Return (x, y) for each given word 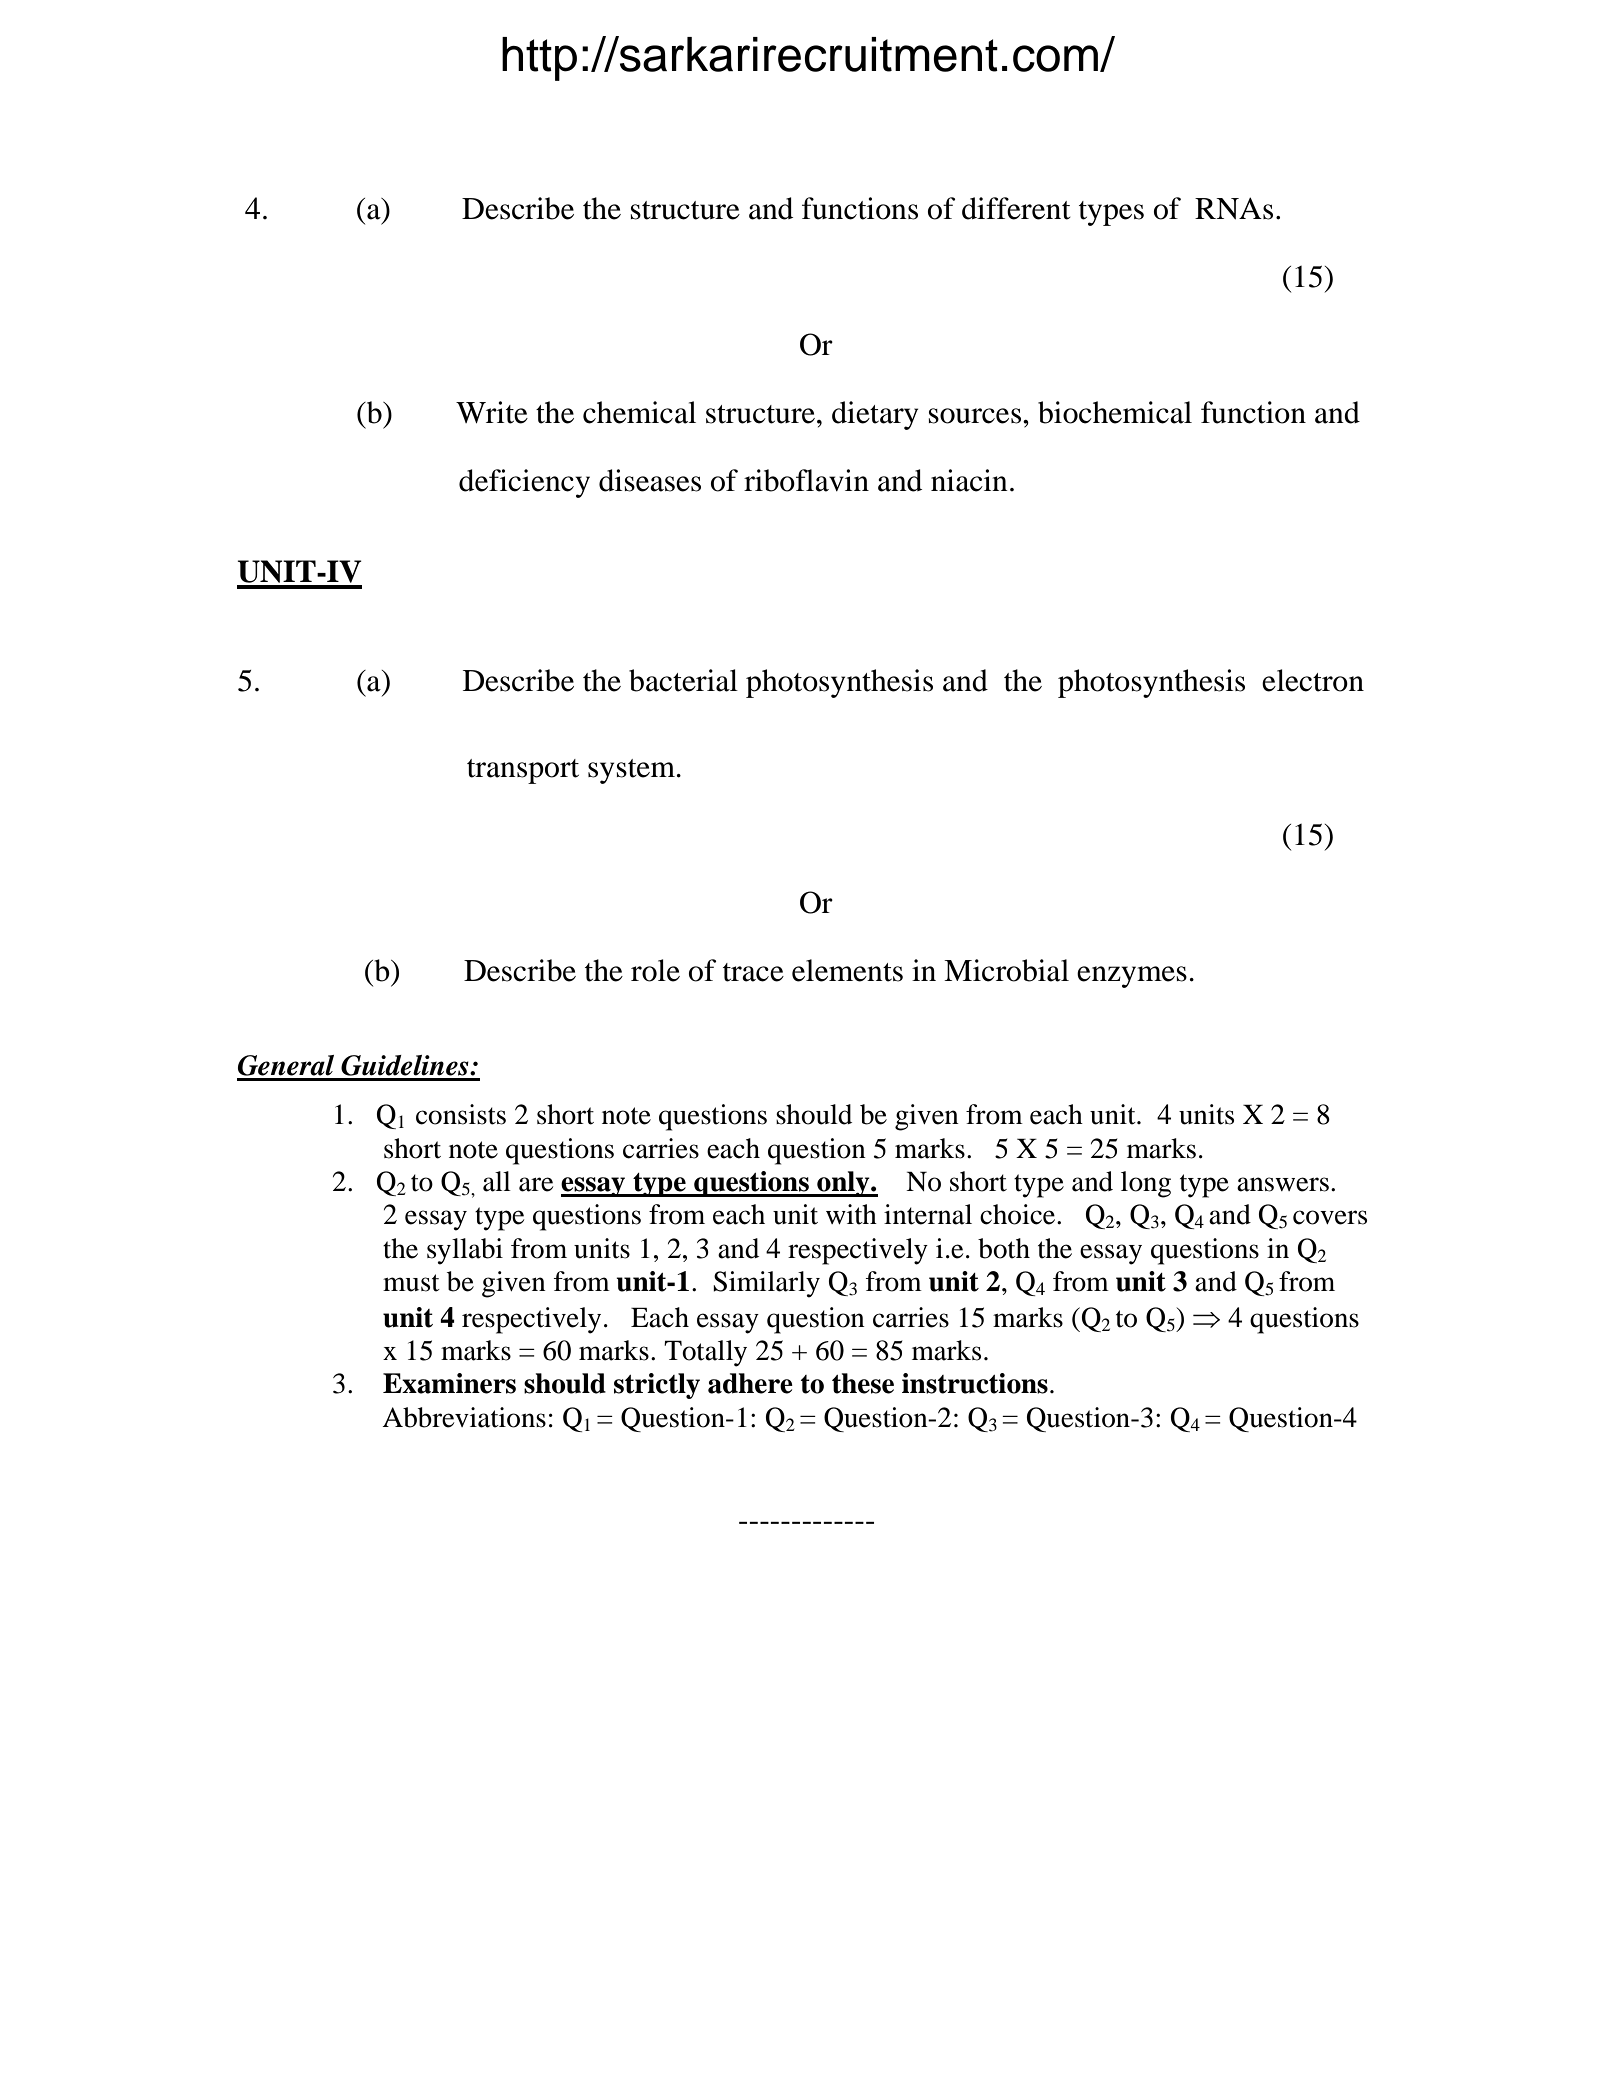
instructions (975, 1383)
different (1016, 208)
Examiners (449, 1383)
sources (975, 416)
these (863, 1383)
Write (492, 412)
